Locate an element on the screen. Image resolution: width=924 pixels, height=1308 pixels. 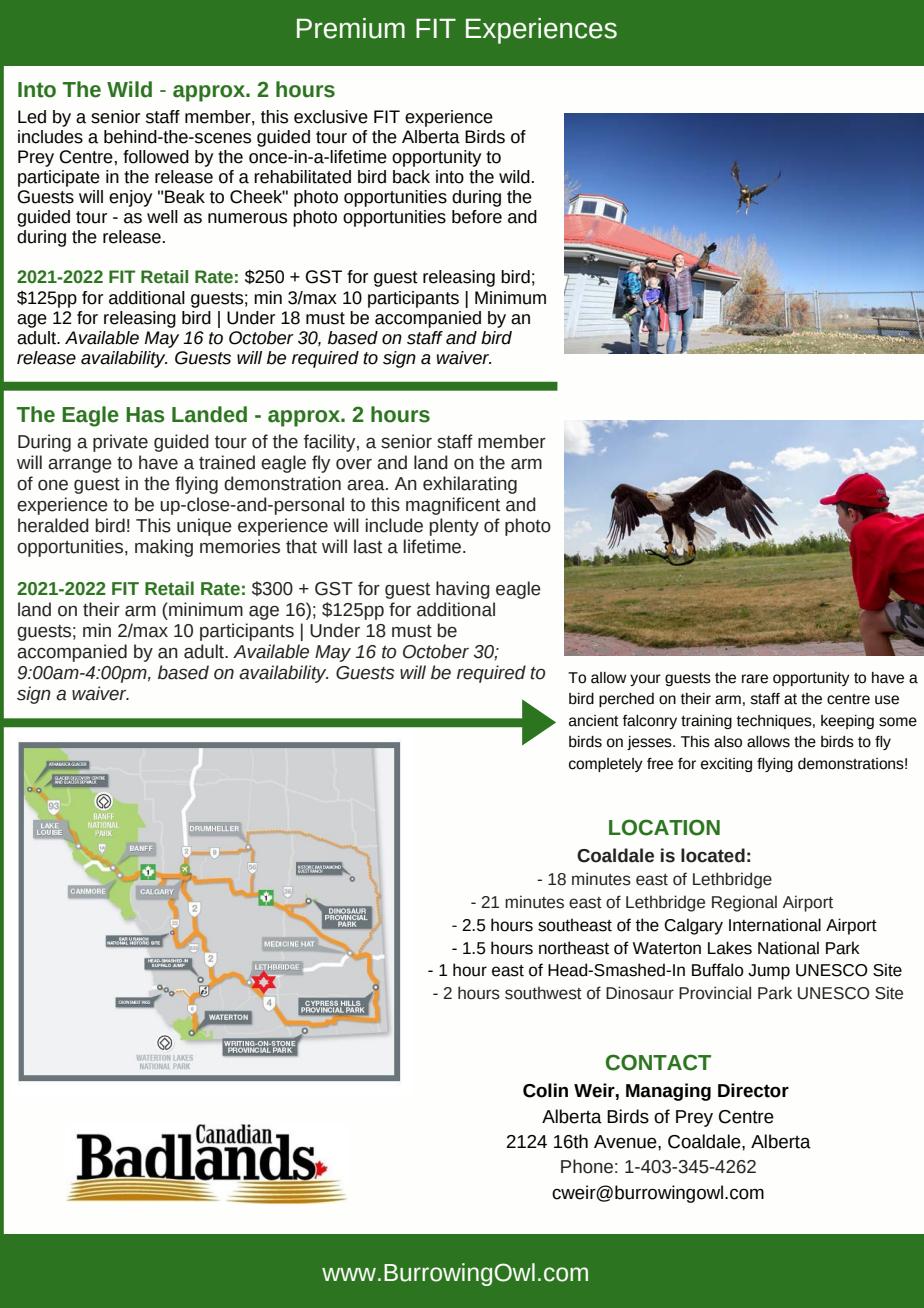
Phone is located at coordinates (587, 1166).
